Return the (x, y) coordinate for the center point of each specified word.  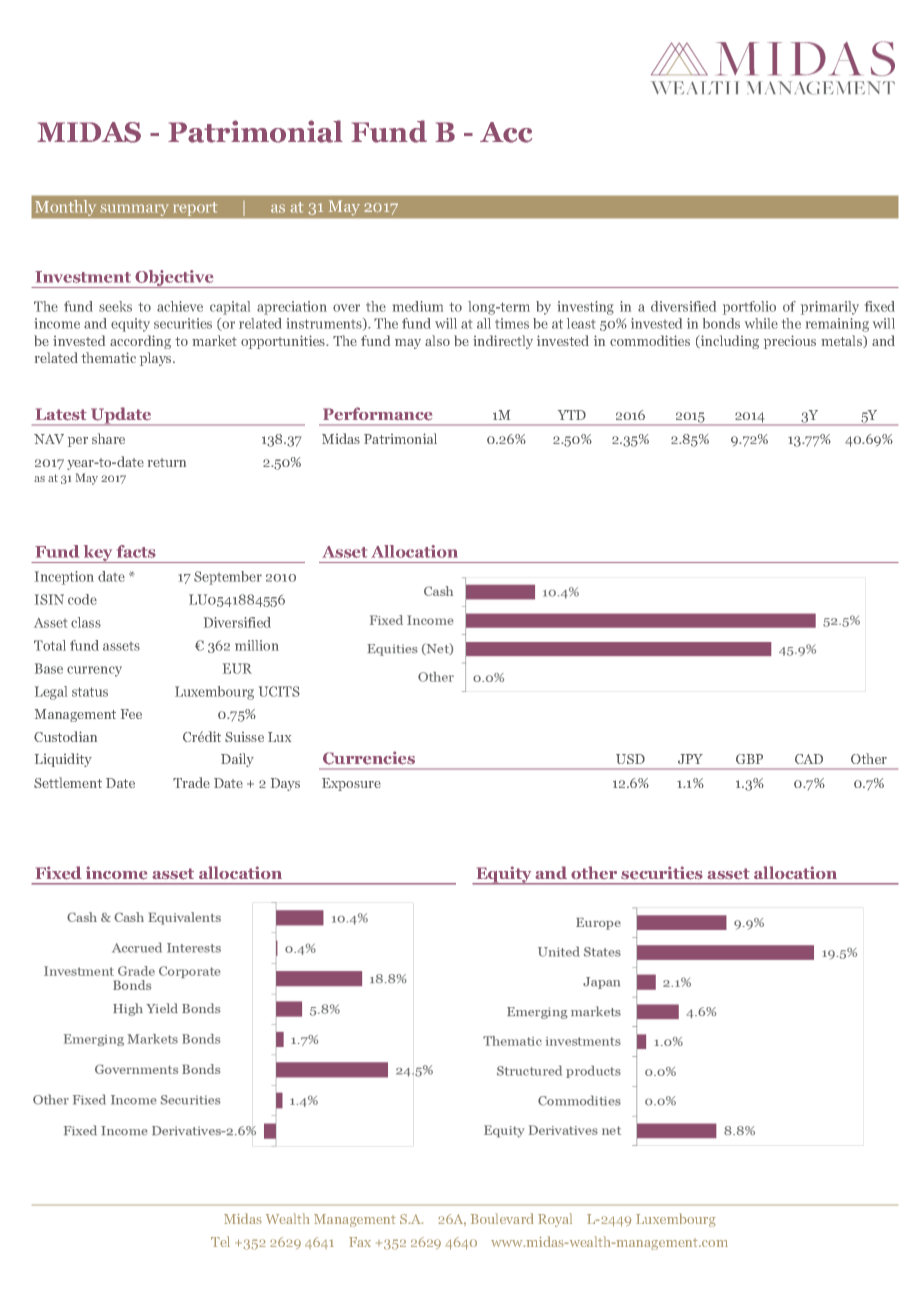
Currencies (369, 758)
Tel (220, 1241)
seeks (115, 306)
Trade (191, 782)
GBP (749, 759)
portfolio (749, 308)
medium (418, 306)
